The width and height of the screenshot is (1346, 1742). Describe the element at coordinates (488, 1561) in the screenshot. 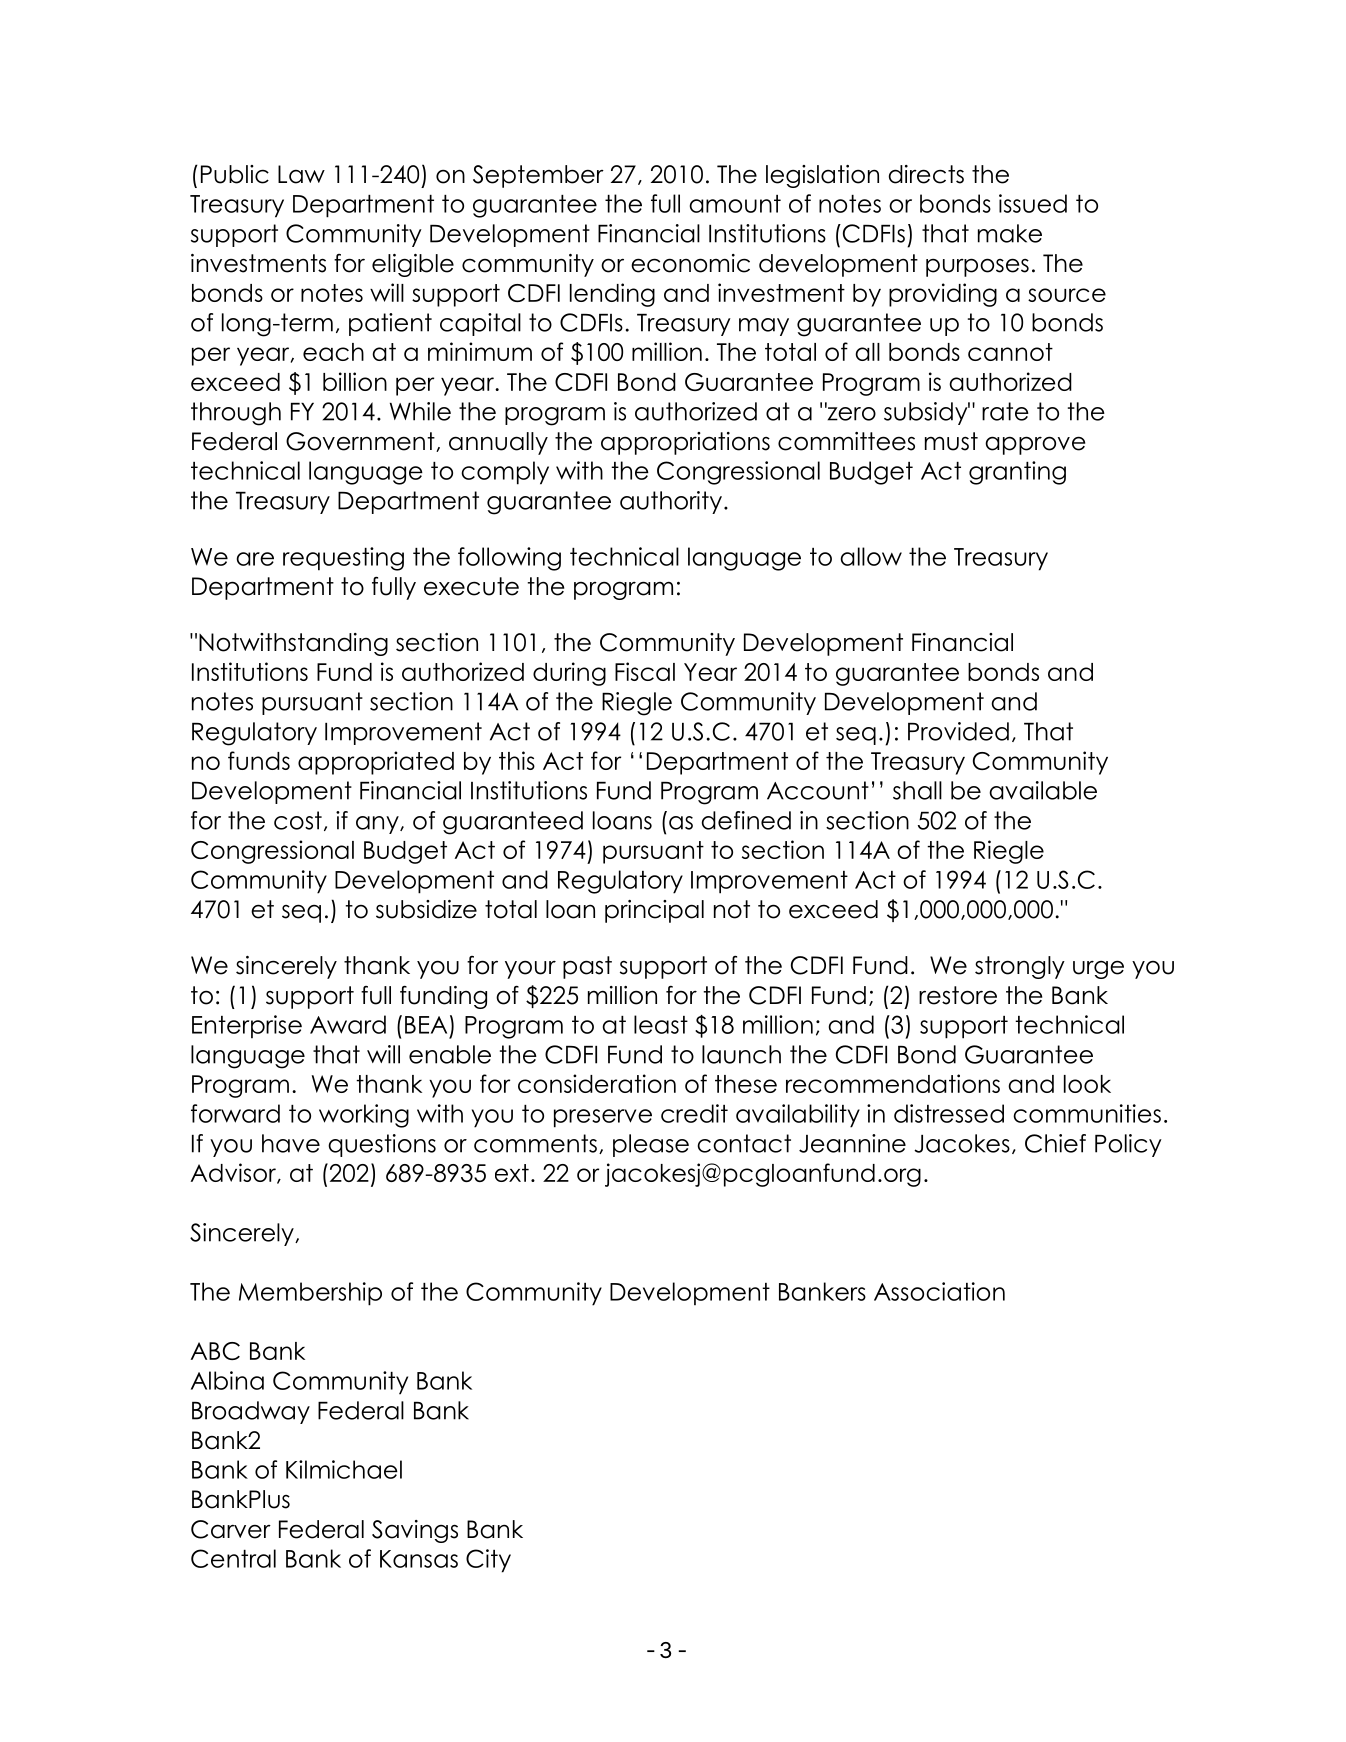

I see `City` at that location.
